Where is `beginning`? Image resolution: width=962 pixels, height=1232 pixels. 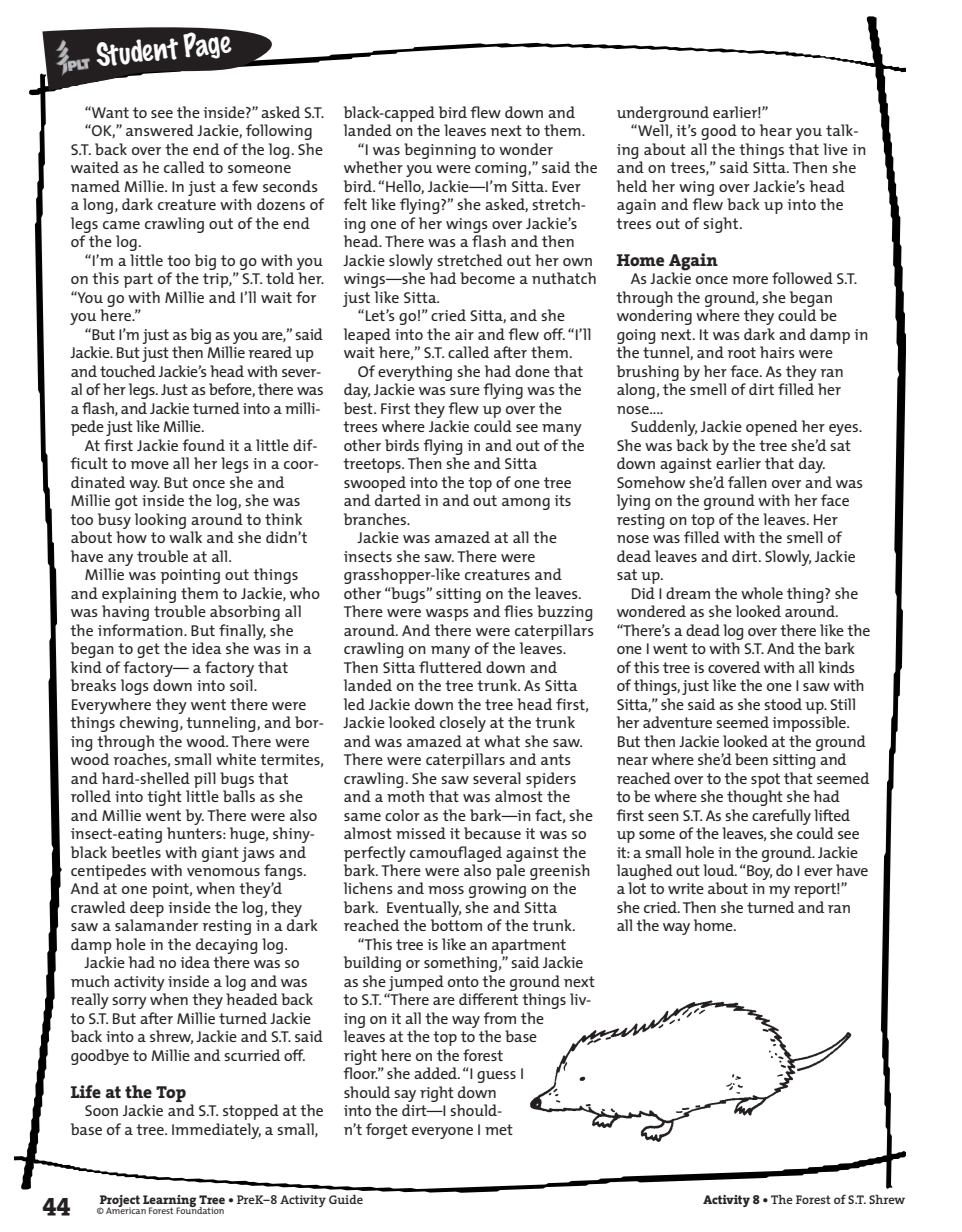
beginning is located at coordinates (440, 151).
